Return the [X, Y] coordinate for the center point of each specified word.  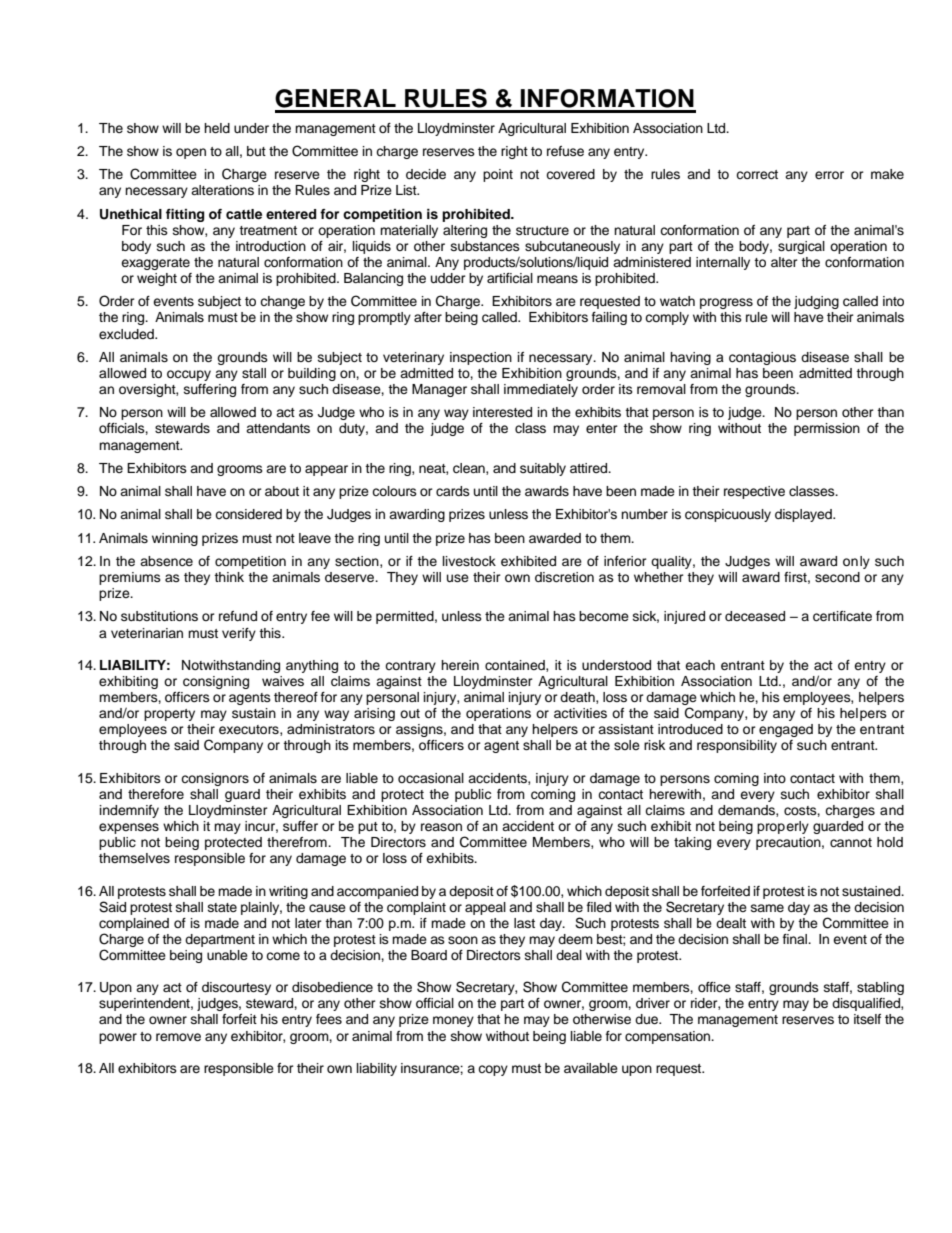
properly [783, 827]
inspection [481, 358]
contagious [762, 358]
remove [178, 1037]
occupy [189, 375]
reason [441, 827]
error [829, 175]
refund [238, 616]
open [191, 153]
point [498, 175]
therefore [156, 794]
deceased [755, 616]
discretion [564, 577]
